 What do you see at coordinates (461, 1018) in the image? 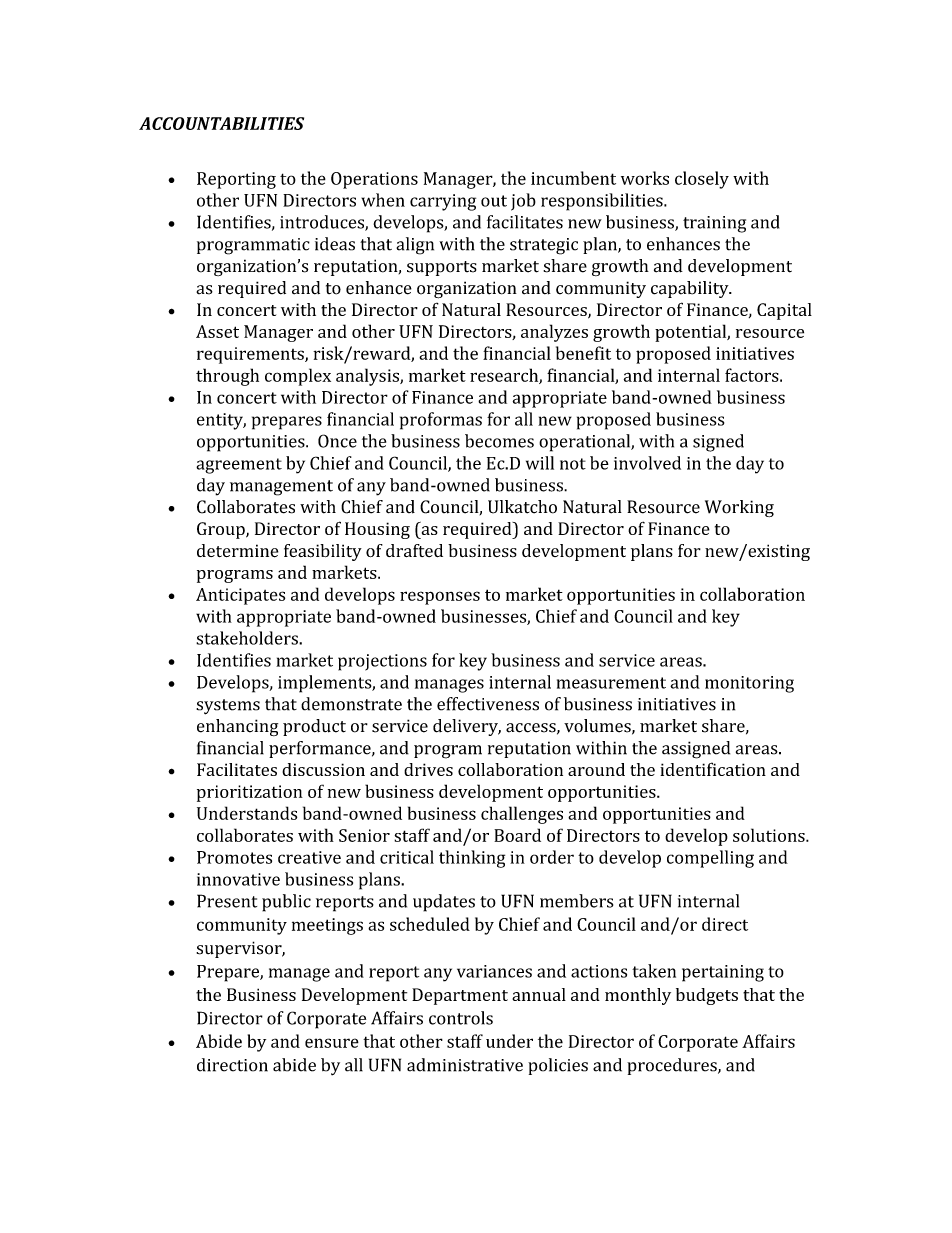
I see `controls` at bounding box center [461, 1018].
